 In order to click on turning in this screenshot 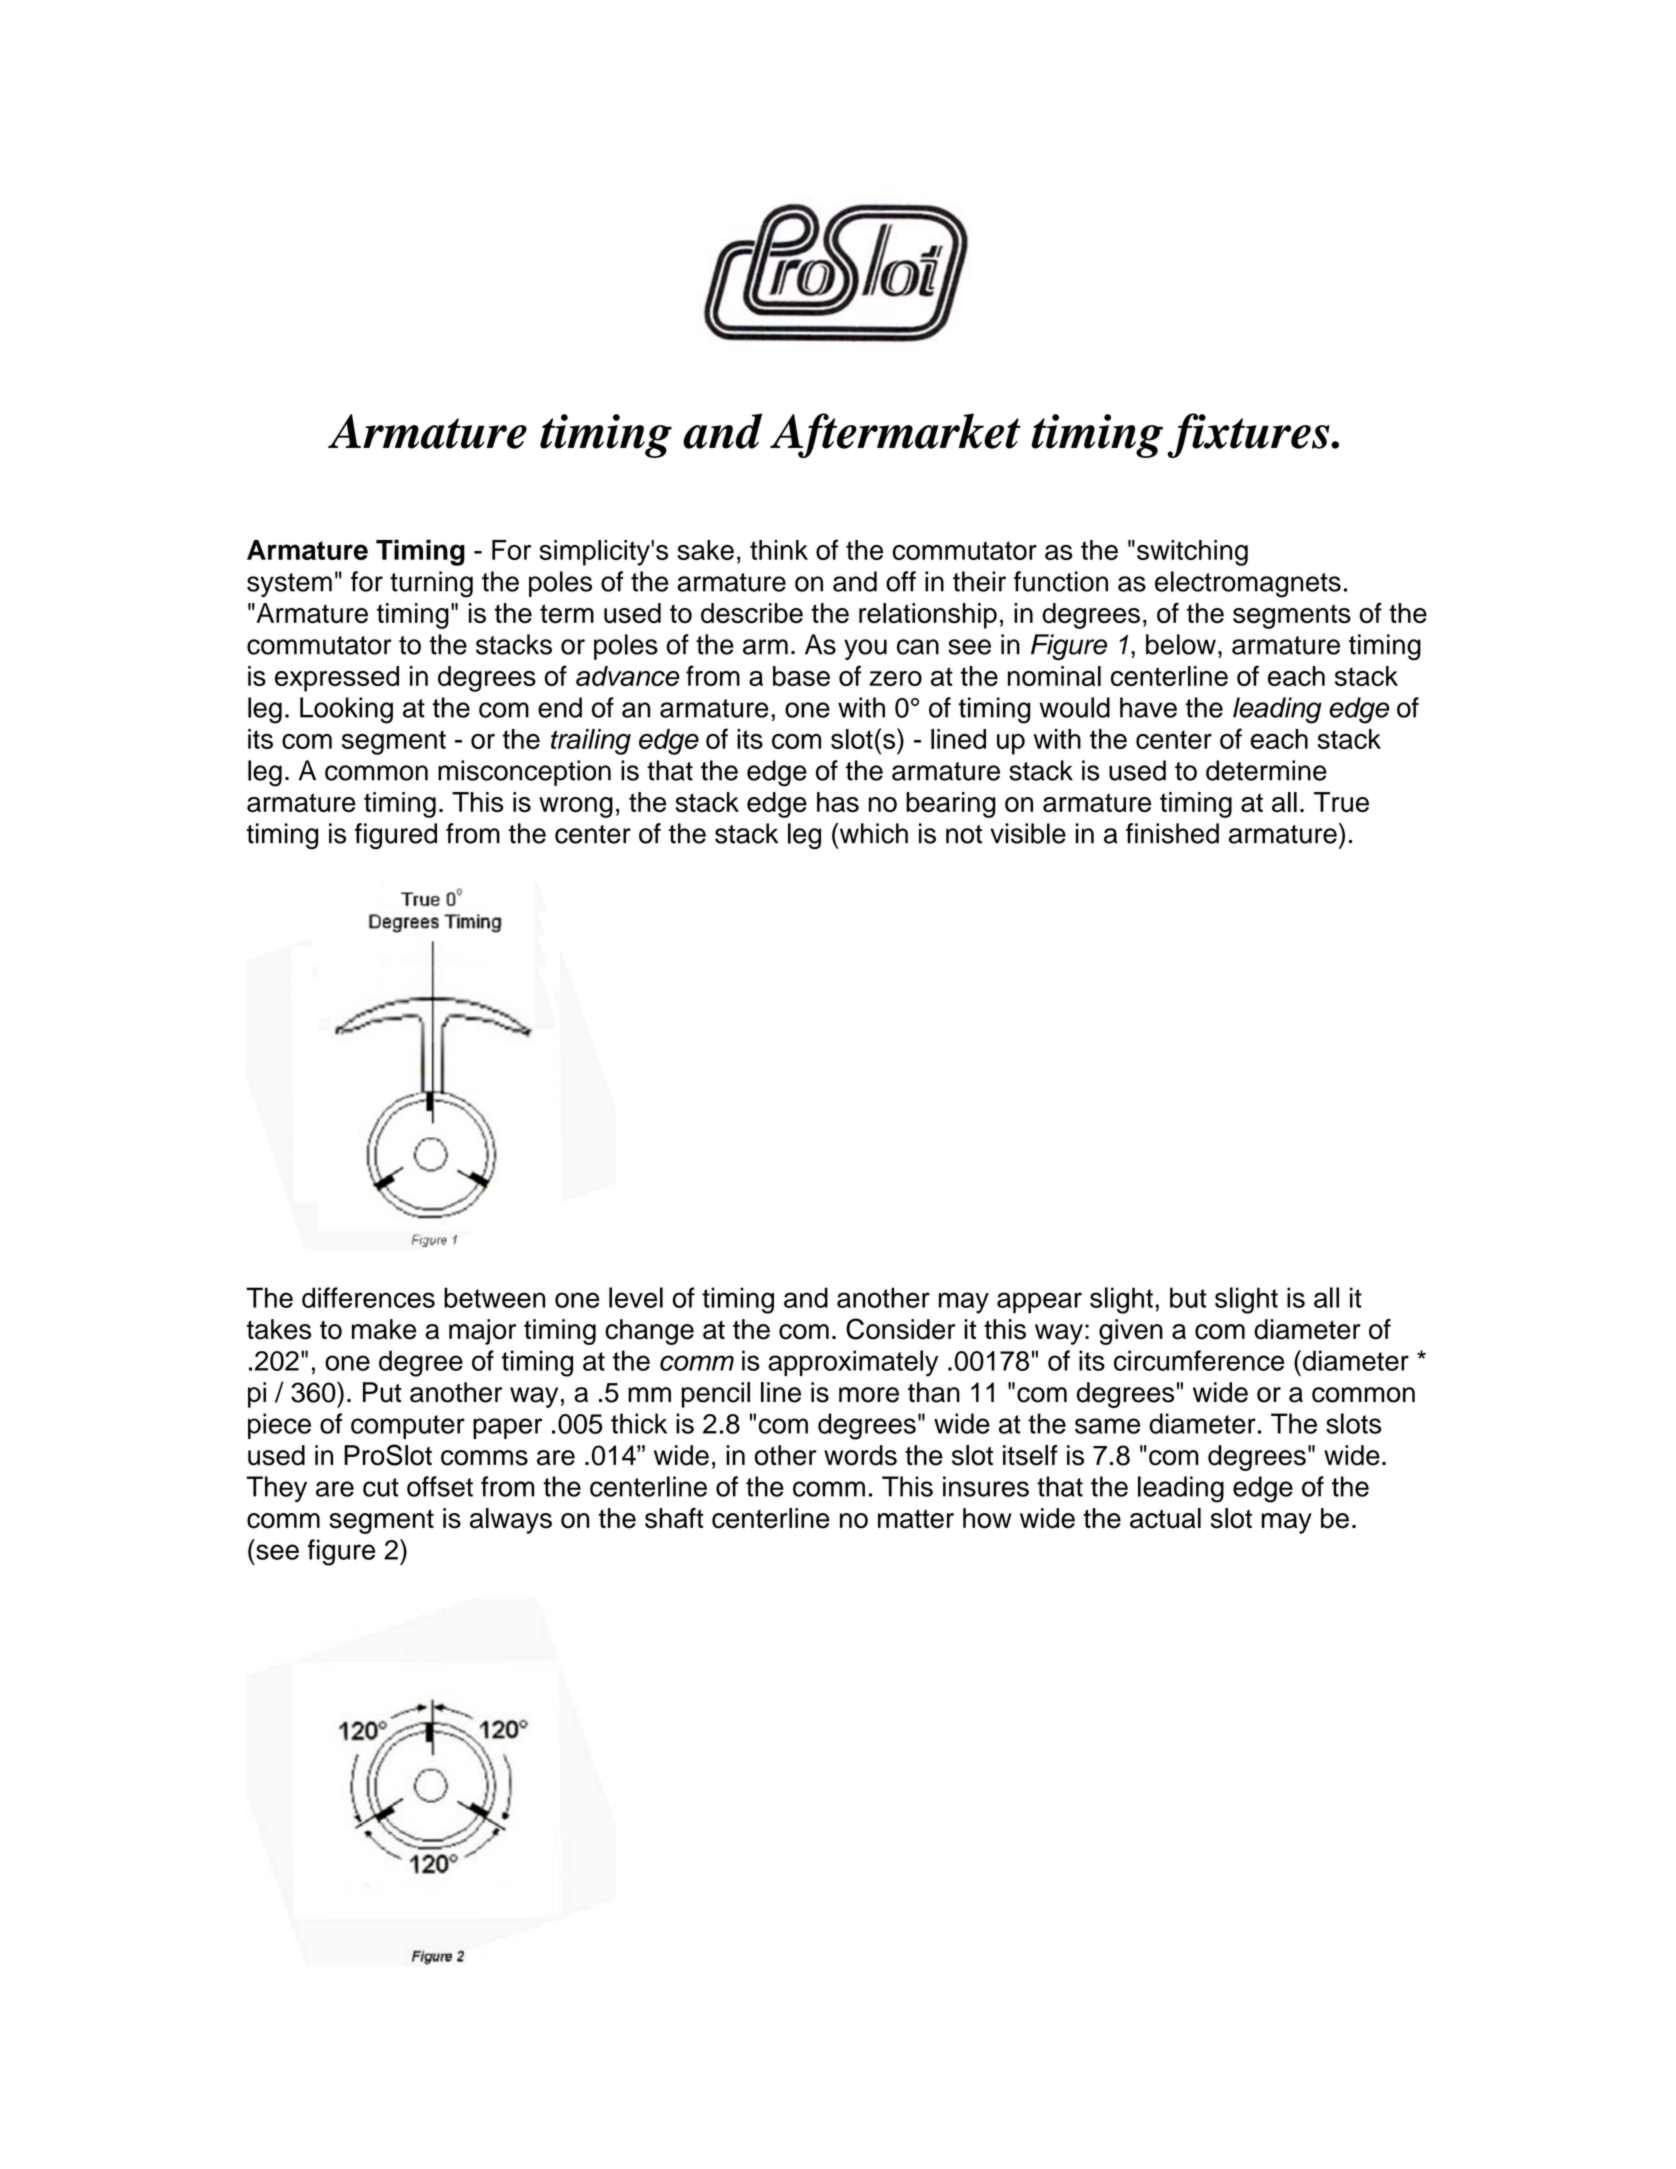, I will do `click(431, 584)`.
